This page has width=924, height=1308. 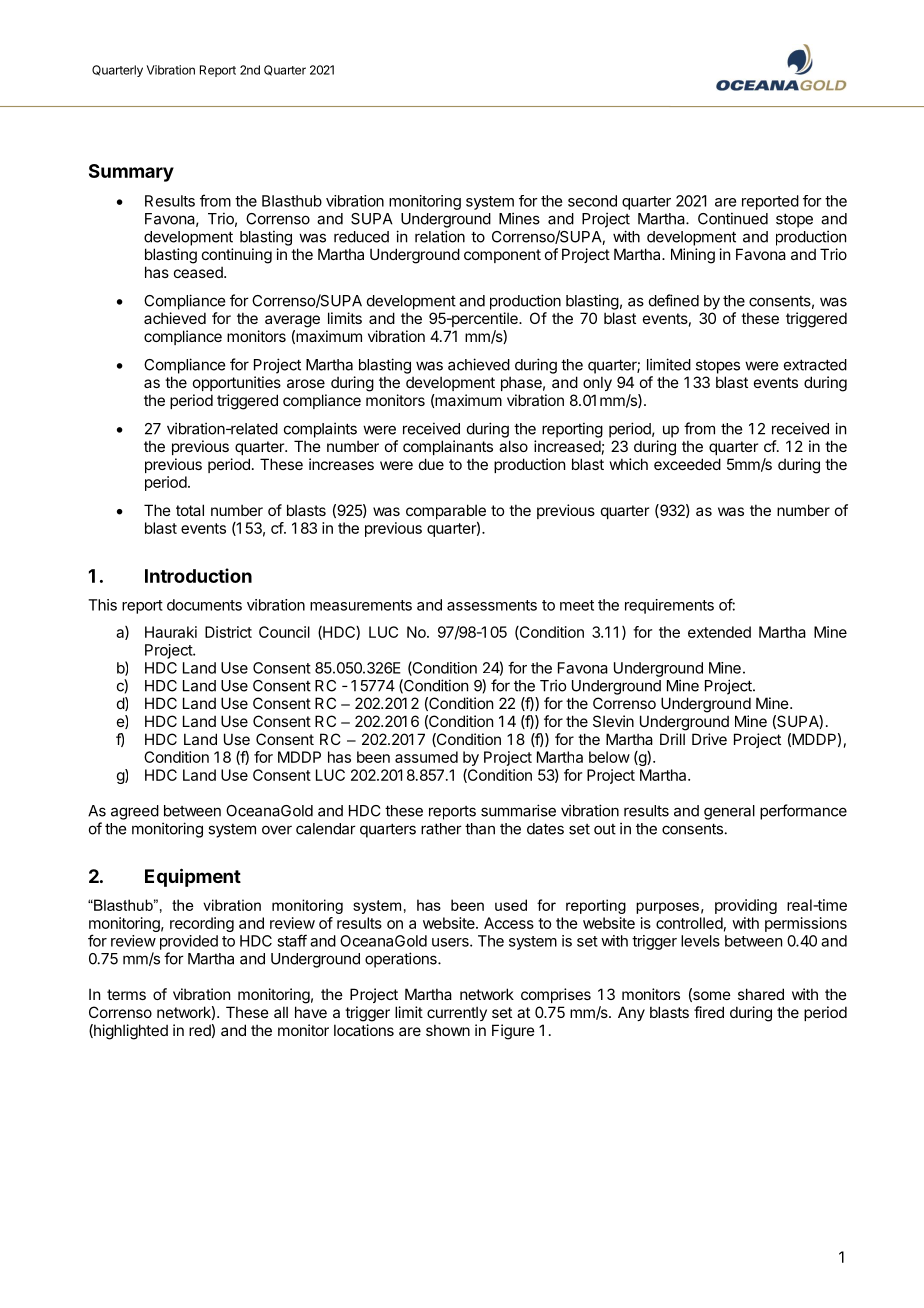 I want to click on currently, so click(x=457, y=1013).
